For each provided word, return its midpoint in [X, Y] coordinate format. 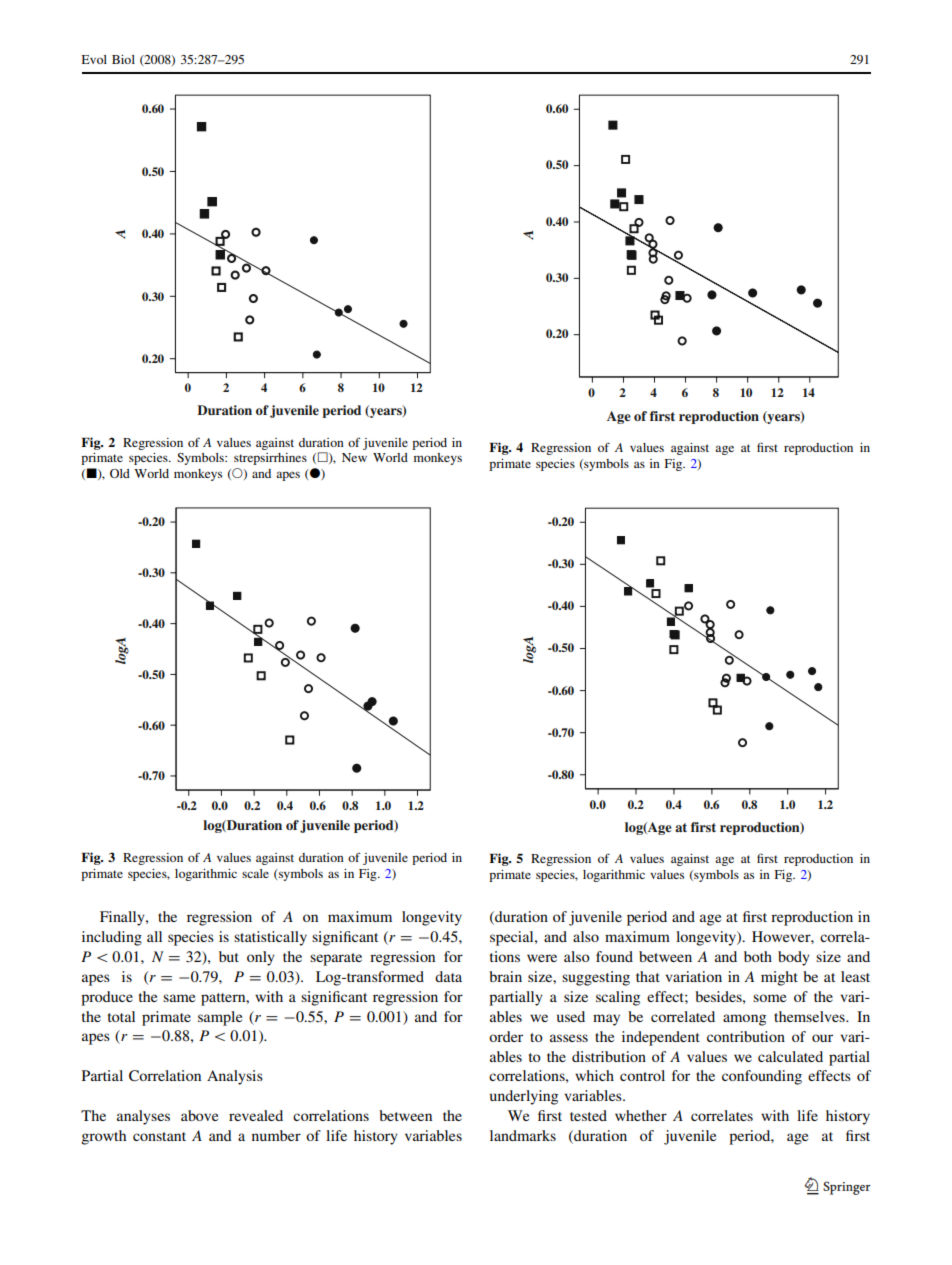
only [261, 958]
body [794, 958]
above [199, 1115]
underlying [524, 1097]
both [758, 956]
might [779, 978]
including [112, 938]
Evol [94, 59]
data [448, 976]
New [354, 457]
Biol [123, 59]
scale [255, 873]
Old [120, 473]
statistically [270, 938]
